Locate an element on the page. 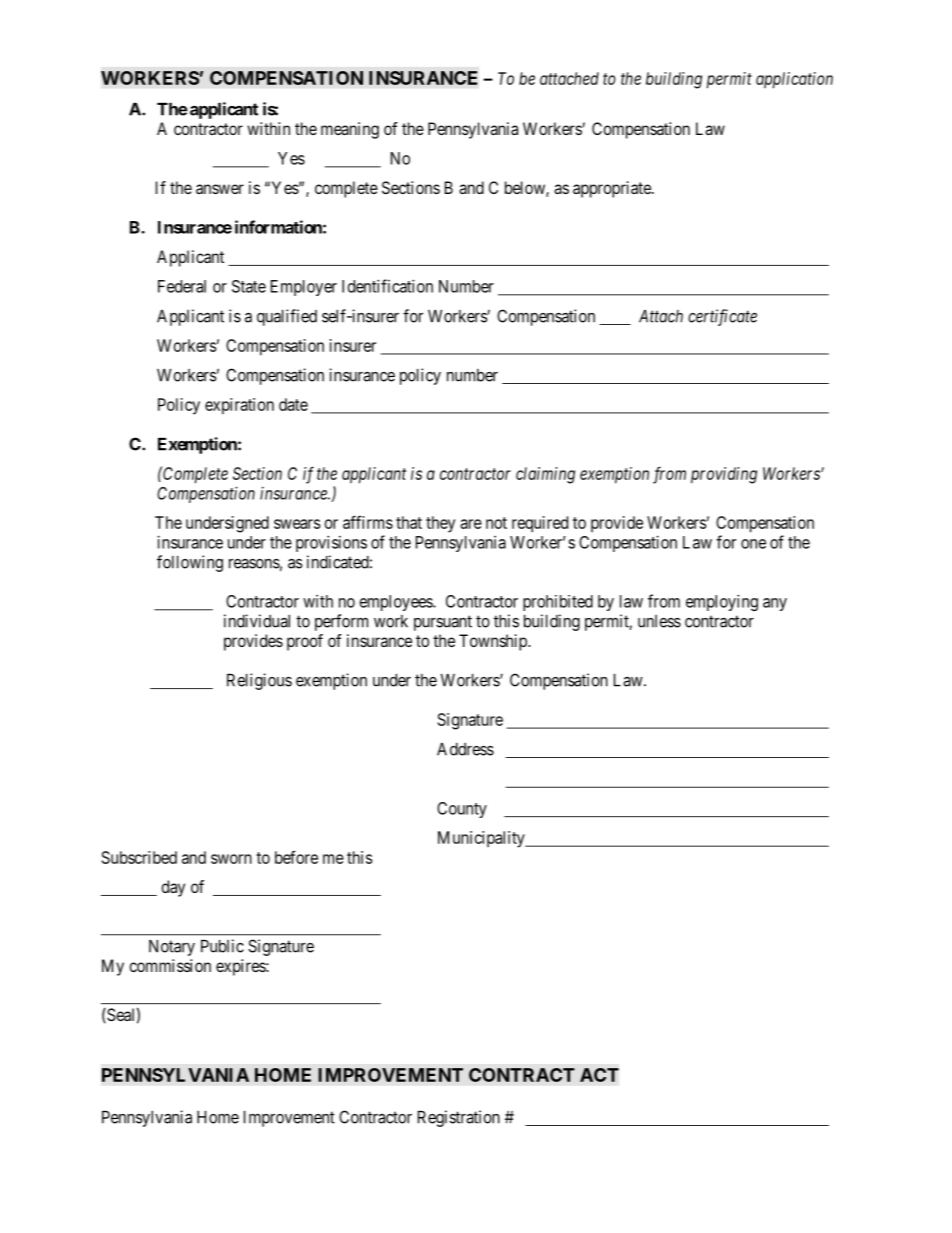 This page has width=952, height=1233. employing is located at coordinates (722, 602).
